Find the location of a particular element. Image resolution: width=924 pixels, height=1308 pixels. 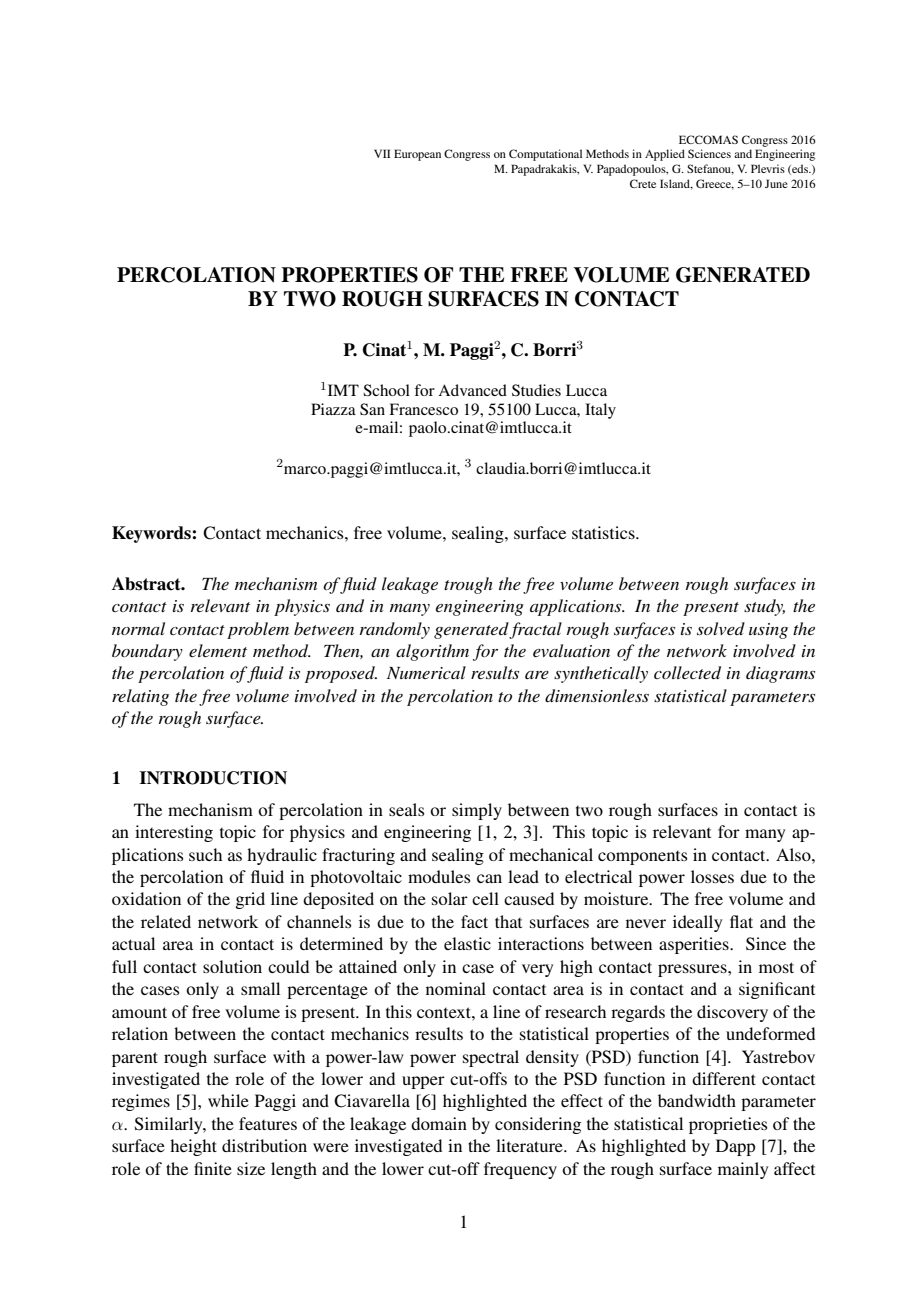

statistics is located at coordinates (604, 532).
